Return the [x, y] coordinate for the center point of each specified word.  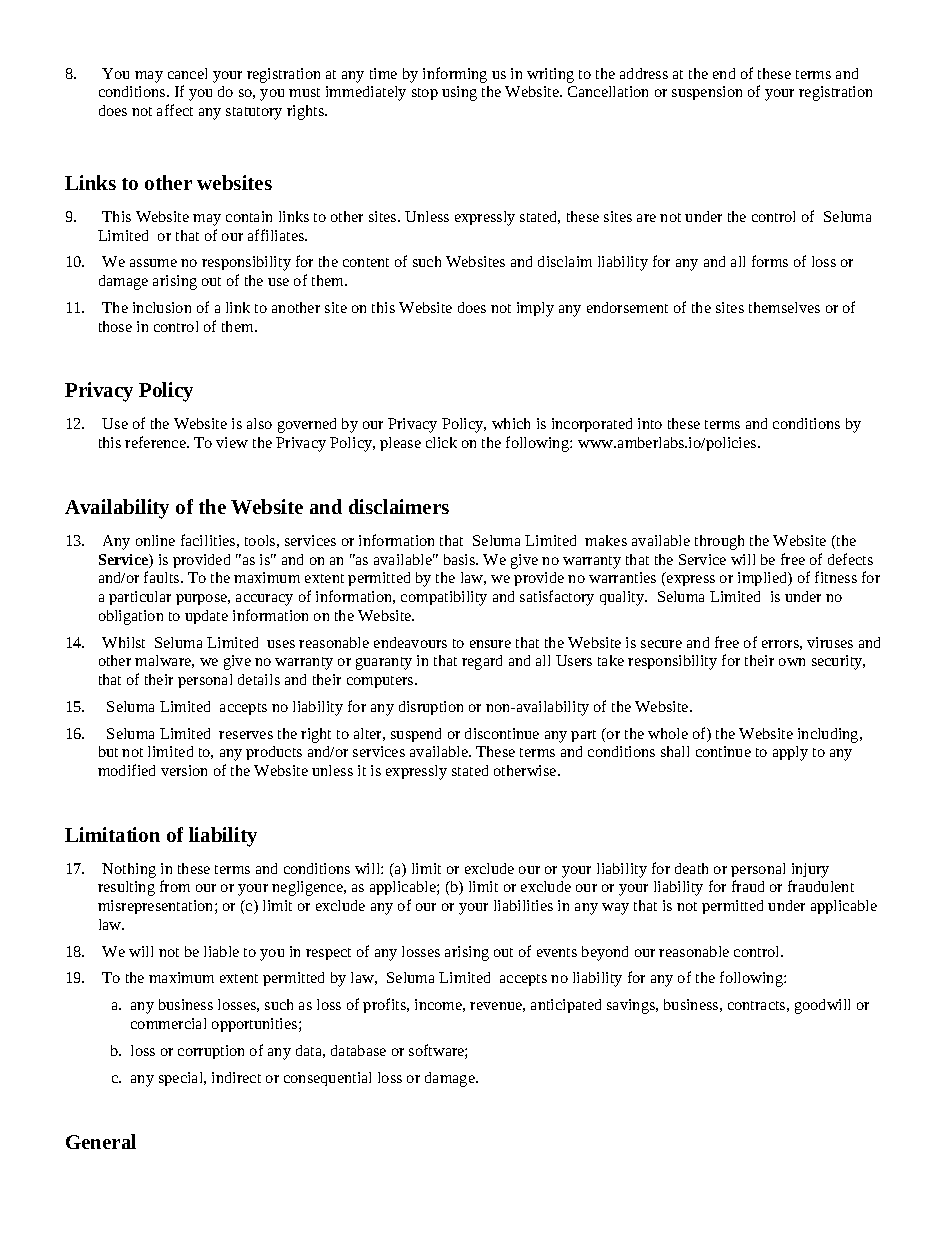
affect [175, 110]
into [650, 423]
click [441, 442]
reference [156, 442]
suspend [416, 735]
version [184, 770]
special [182, 1079]
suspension [707, 93]
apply [790, 753]
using [459, 93]
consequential [327, 1079]
